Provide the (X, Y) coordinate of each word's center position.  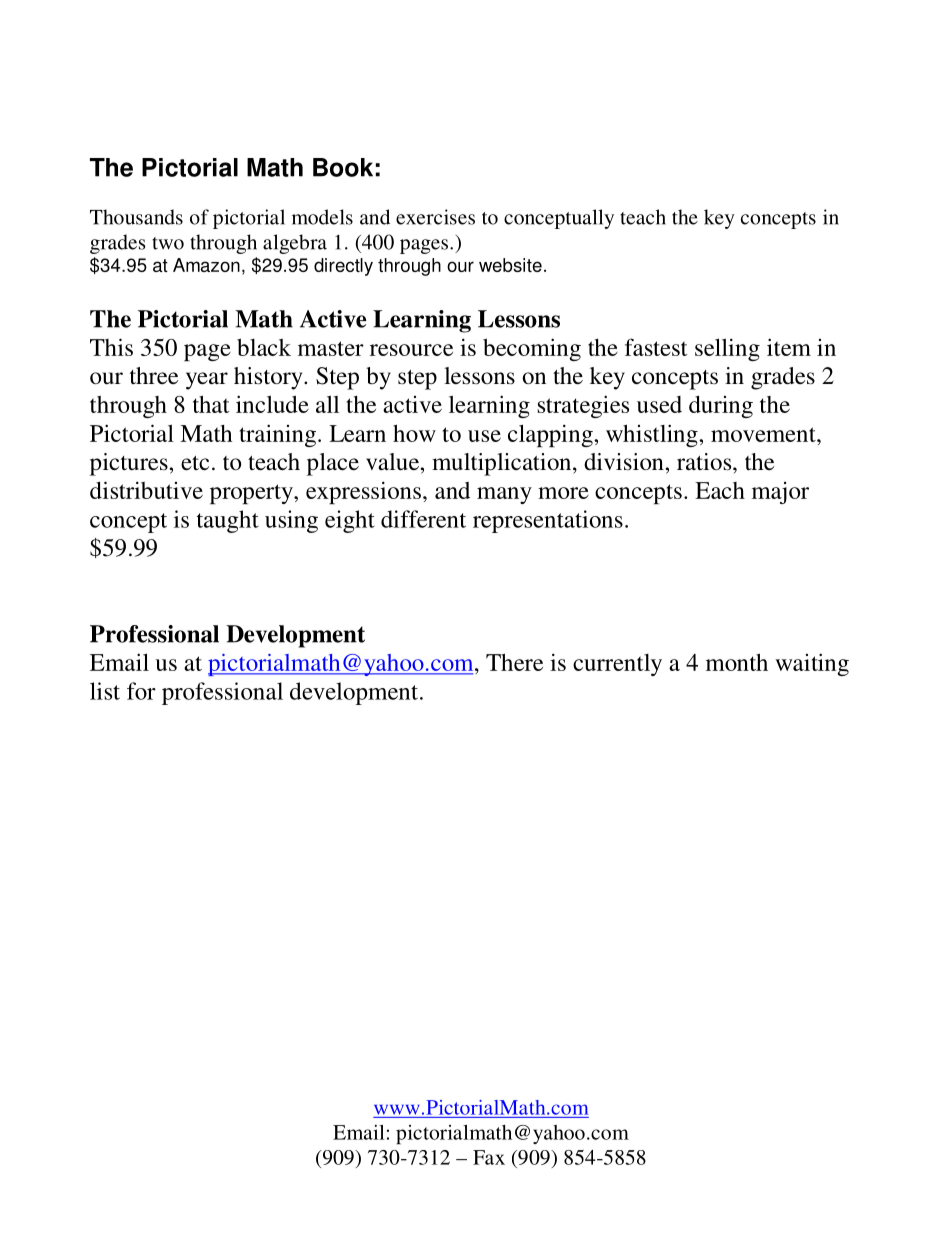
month (737, 662)
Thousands (136, 217)
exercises (435, 217)
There (514, 662)
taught (228, 521)
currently (617, 665)
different (423, 519)
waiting (812, 664)
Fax (489, 1157)
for (141, 691)
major (780, 493)
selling (727, 349)
